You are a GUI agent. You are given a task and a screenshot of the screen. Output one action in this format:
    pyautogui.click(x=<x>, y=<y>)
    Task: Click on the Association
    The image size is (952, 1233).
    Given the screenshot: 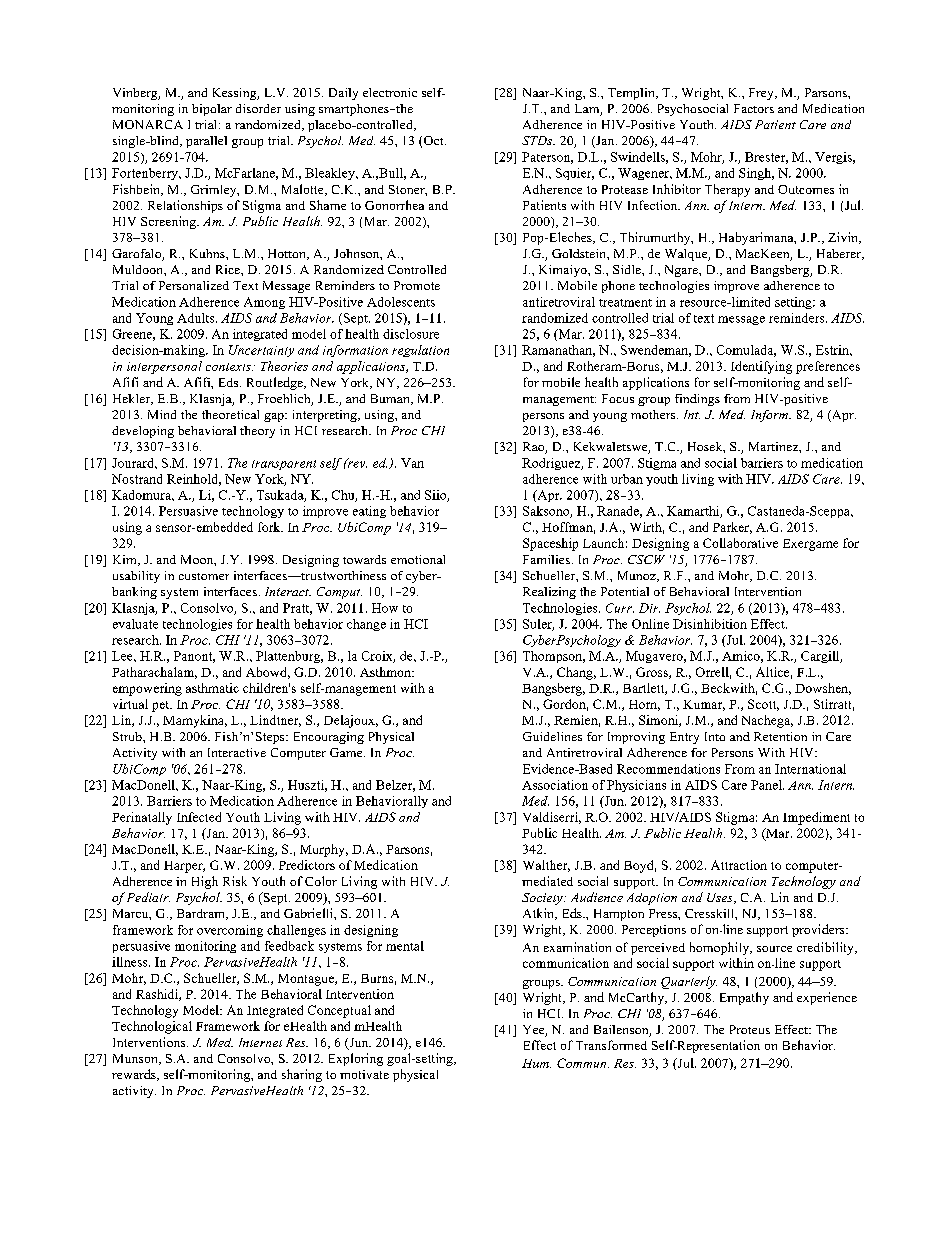 What is the action you would take?
    pyautogui.click(x=555, y=785)
